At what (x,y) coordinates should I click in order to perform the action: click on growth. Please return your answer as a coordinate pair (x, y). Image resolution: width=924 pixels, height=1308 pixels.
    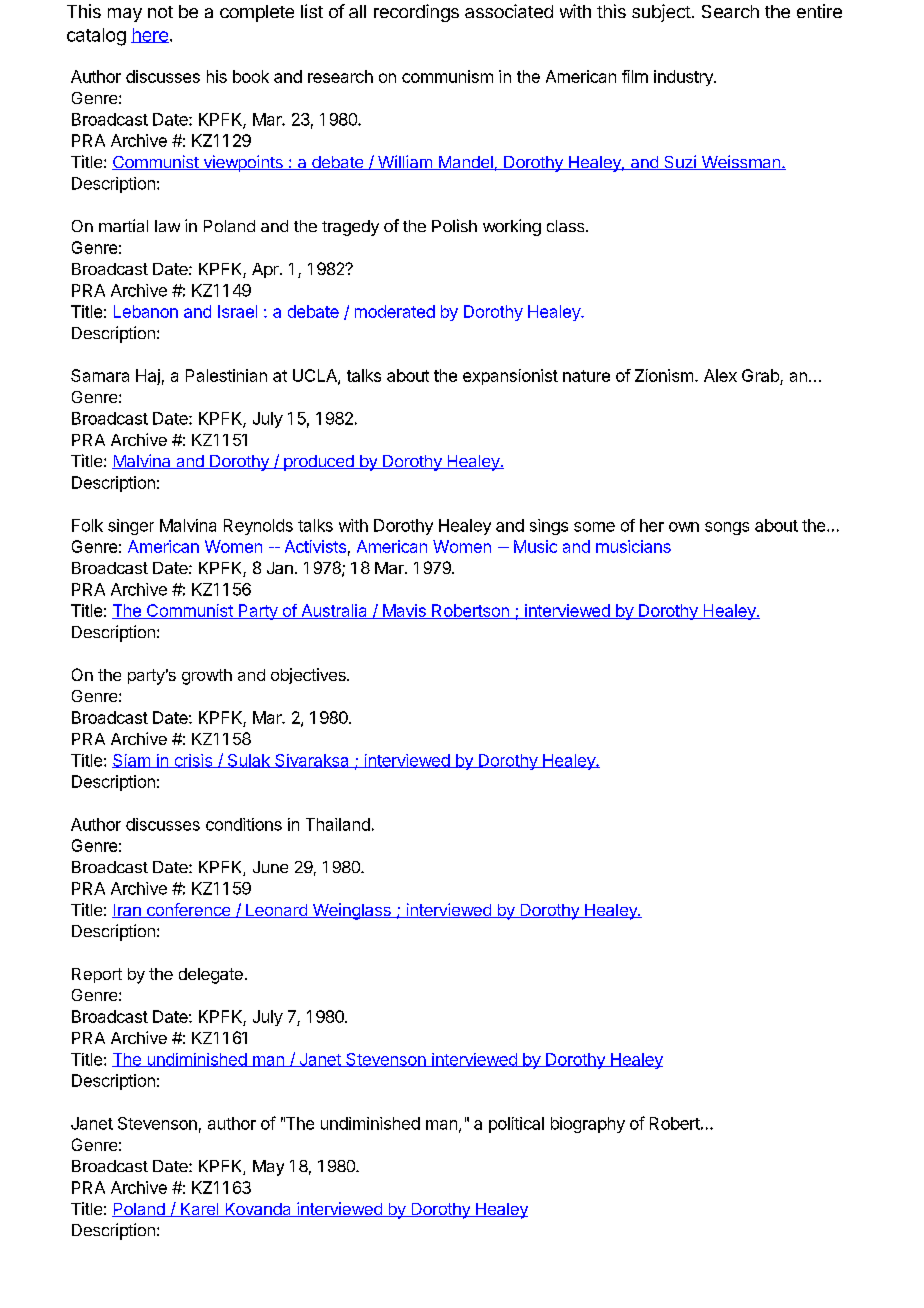
    Looking at the image, I should click on (207, 677).
